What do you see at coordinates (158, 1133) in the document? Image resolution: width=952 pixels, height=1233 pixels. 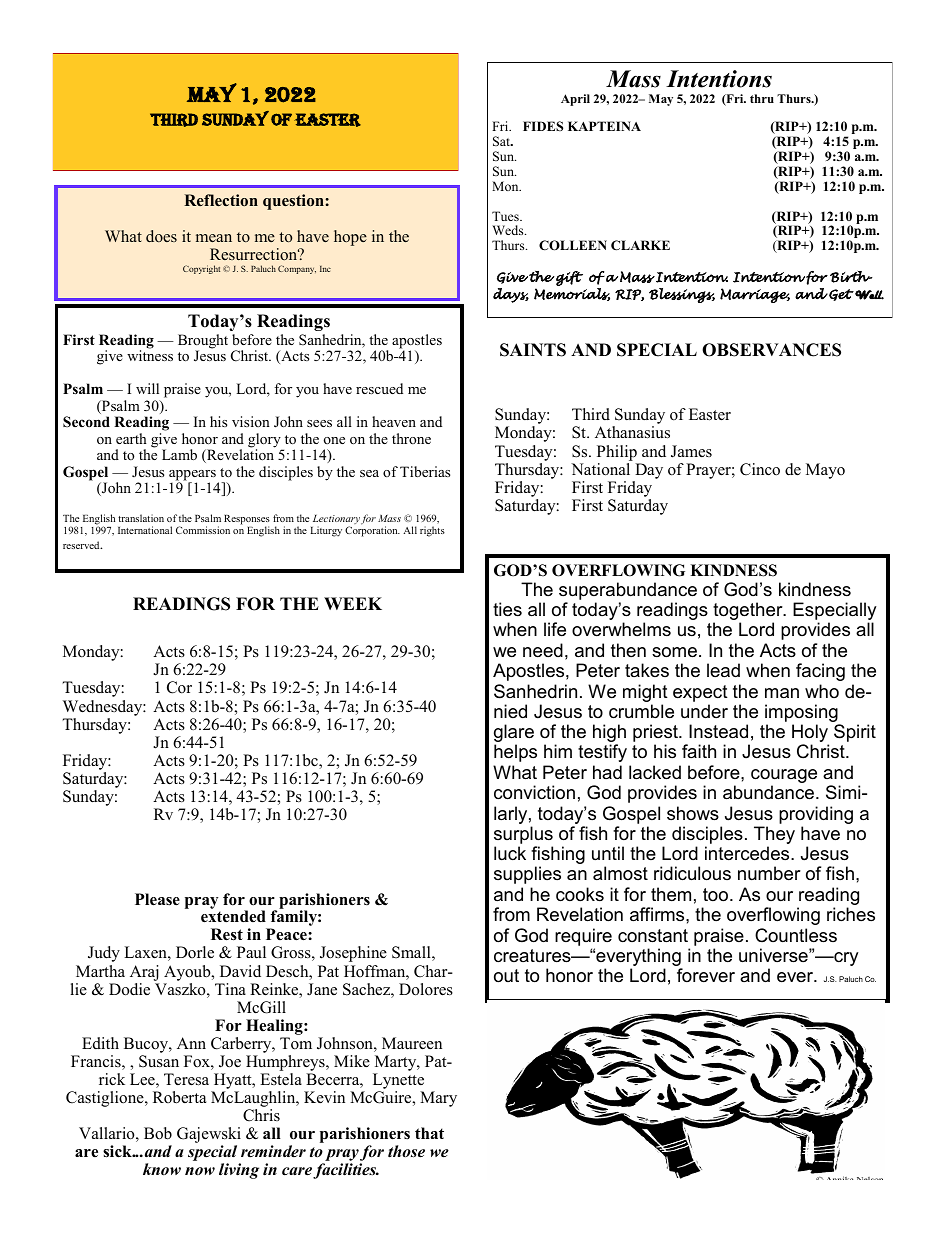 I see `Bob` at bounding box center [158, 1133].
